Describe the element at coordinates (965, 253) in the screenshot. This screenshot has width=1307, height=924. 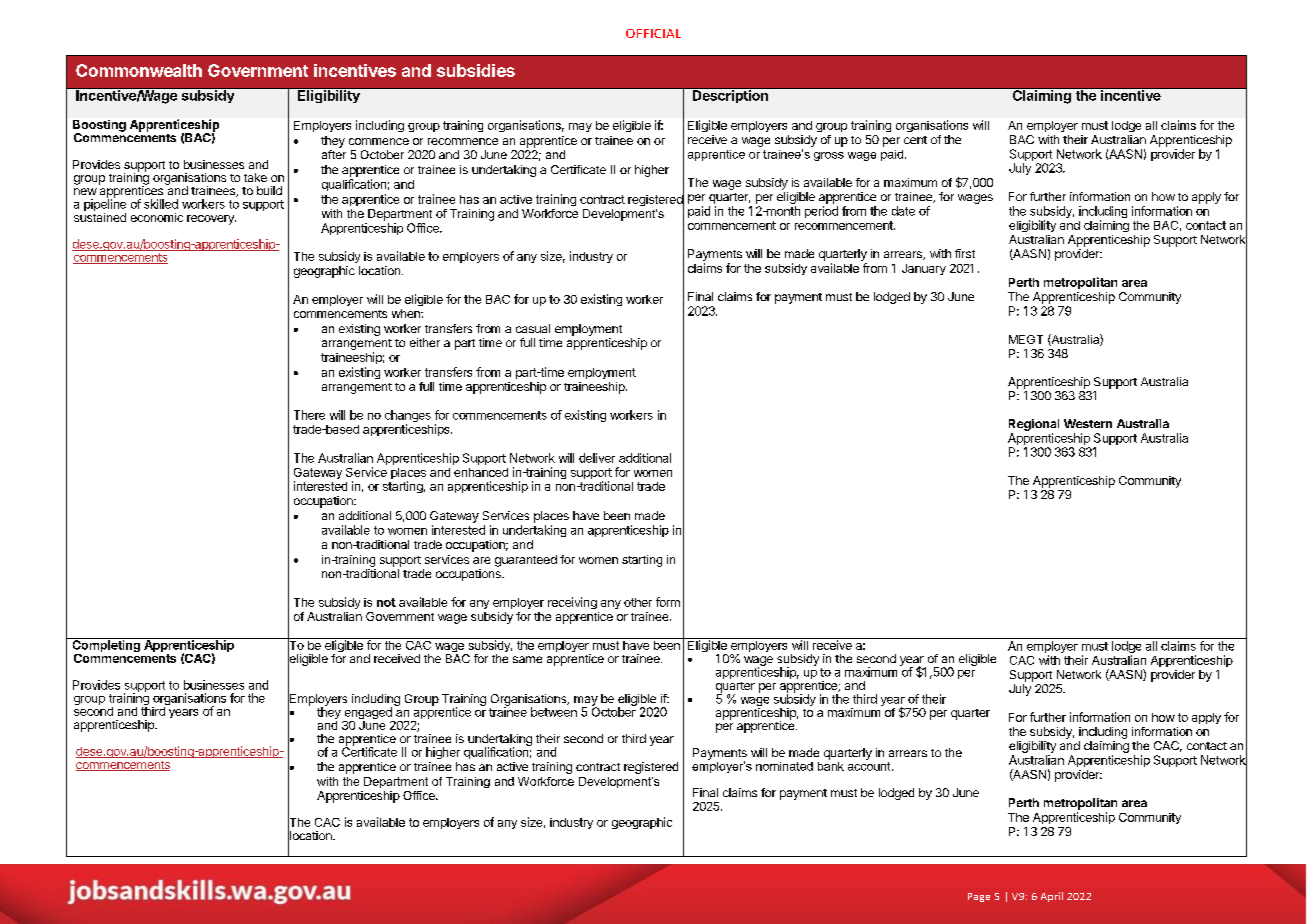
I see `first` at that location.
